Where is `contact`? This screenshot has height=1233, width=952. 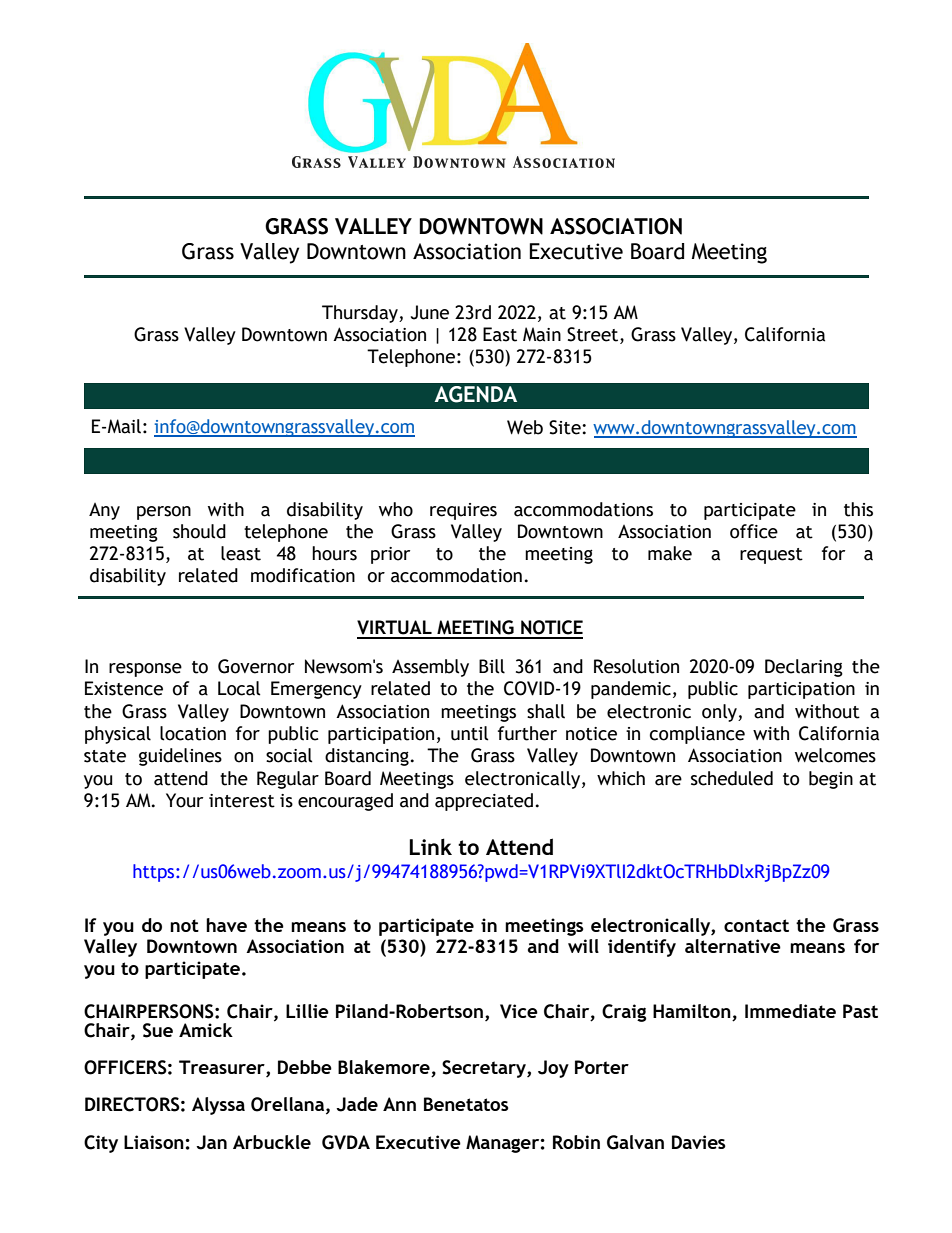 contact is located at coordinates (756, 925).
